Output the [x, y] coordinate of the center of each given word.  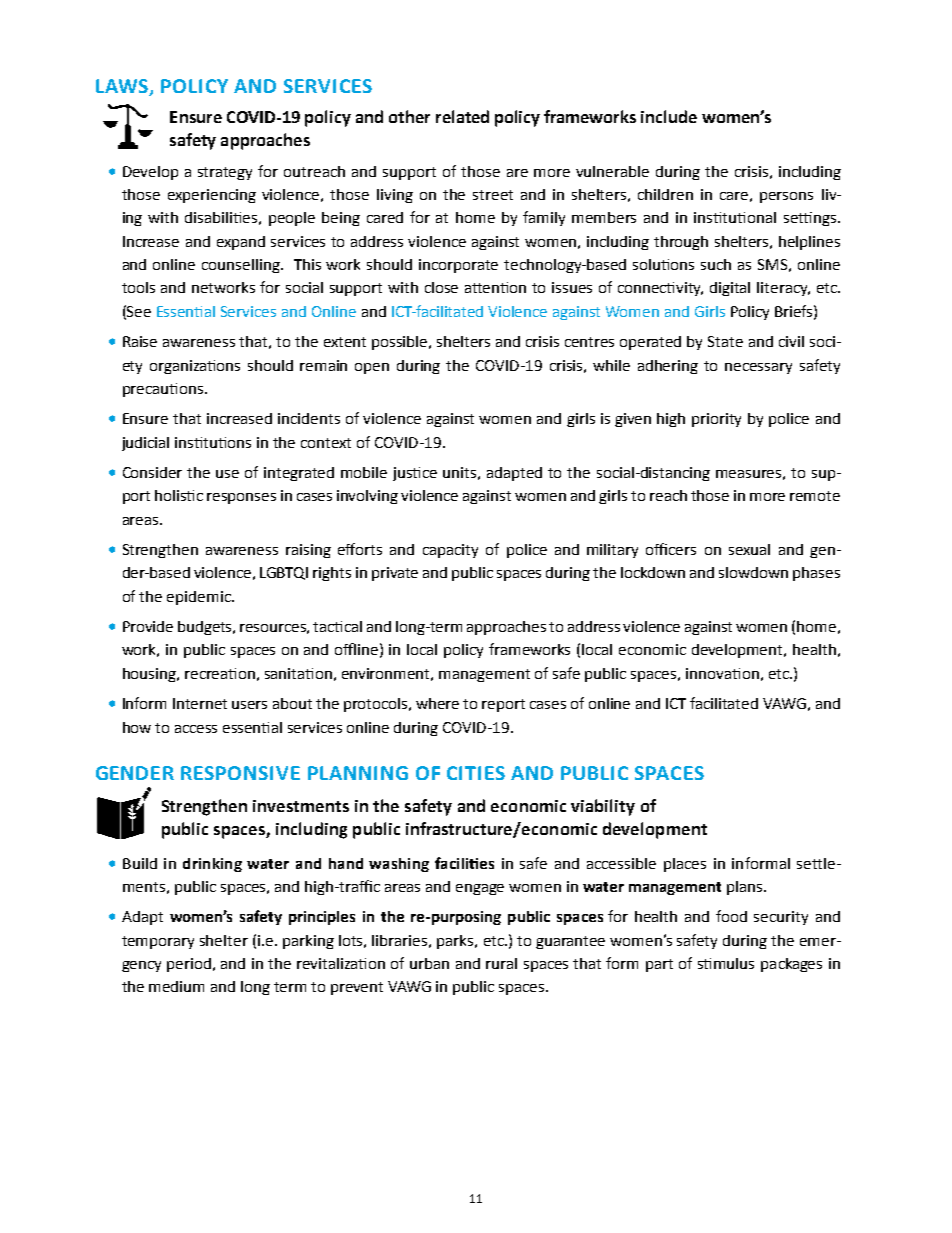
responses [241, 498]
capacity [450, 551]
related [462, 116]
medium [176, 986]
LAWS [122, 86]
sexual [749, 549]
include [669, 116]
